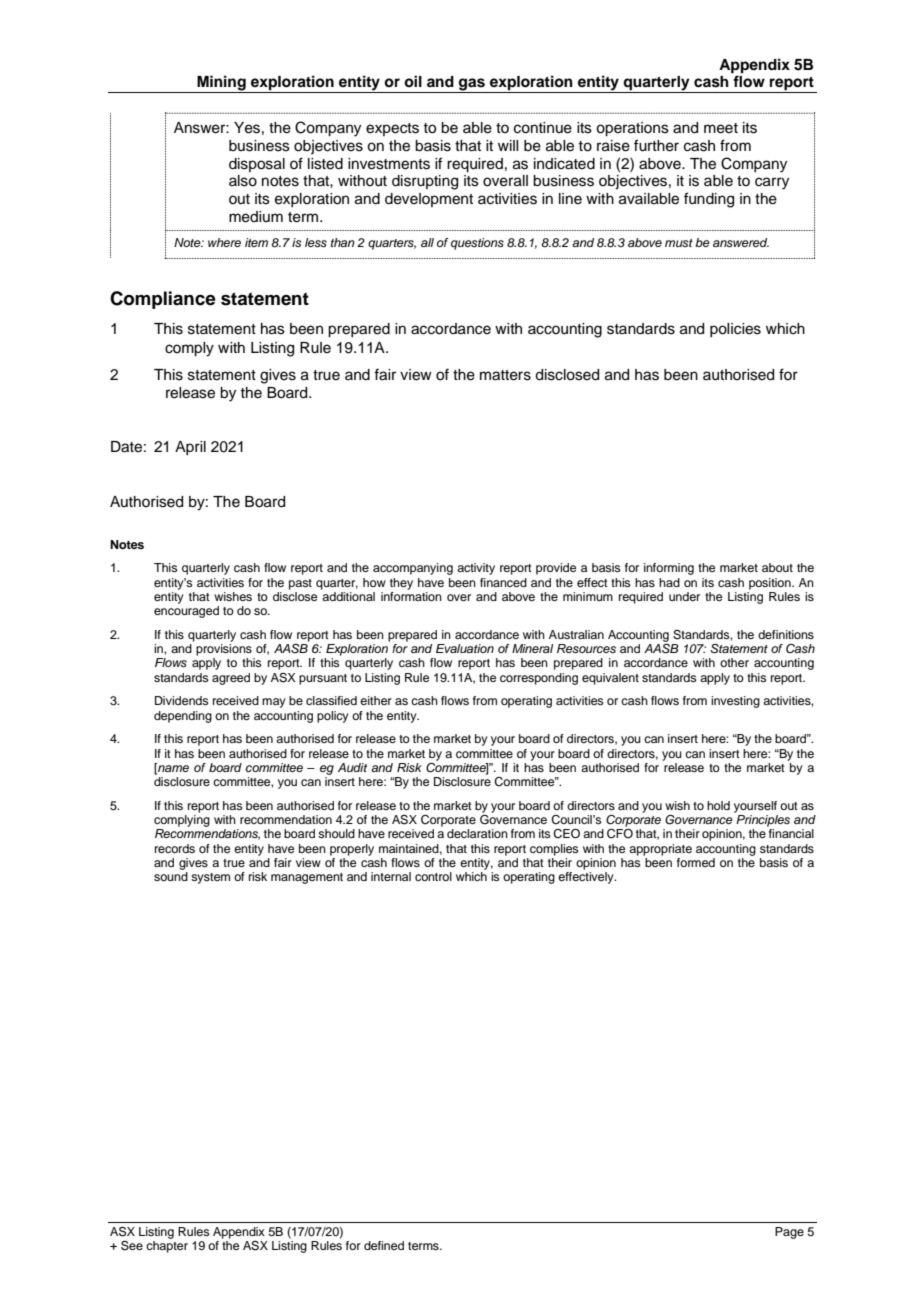 This page has height=1307, width=924. What do you see at coordinates (472, 85) in the page?
I see `gas` at bounding box center [472, 85].
